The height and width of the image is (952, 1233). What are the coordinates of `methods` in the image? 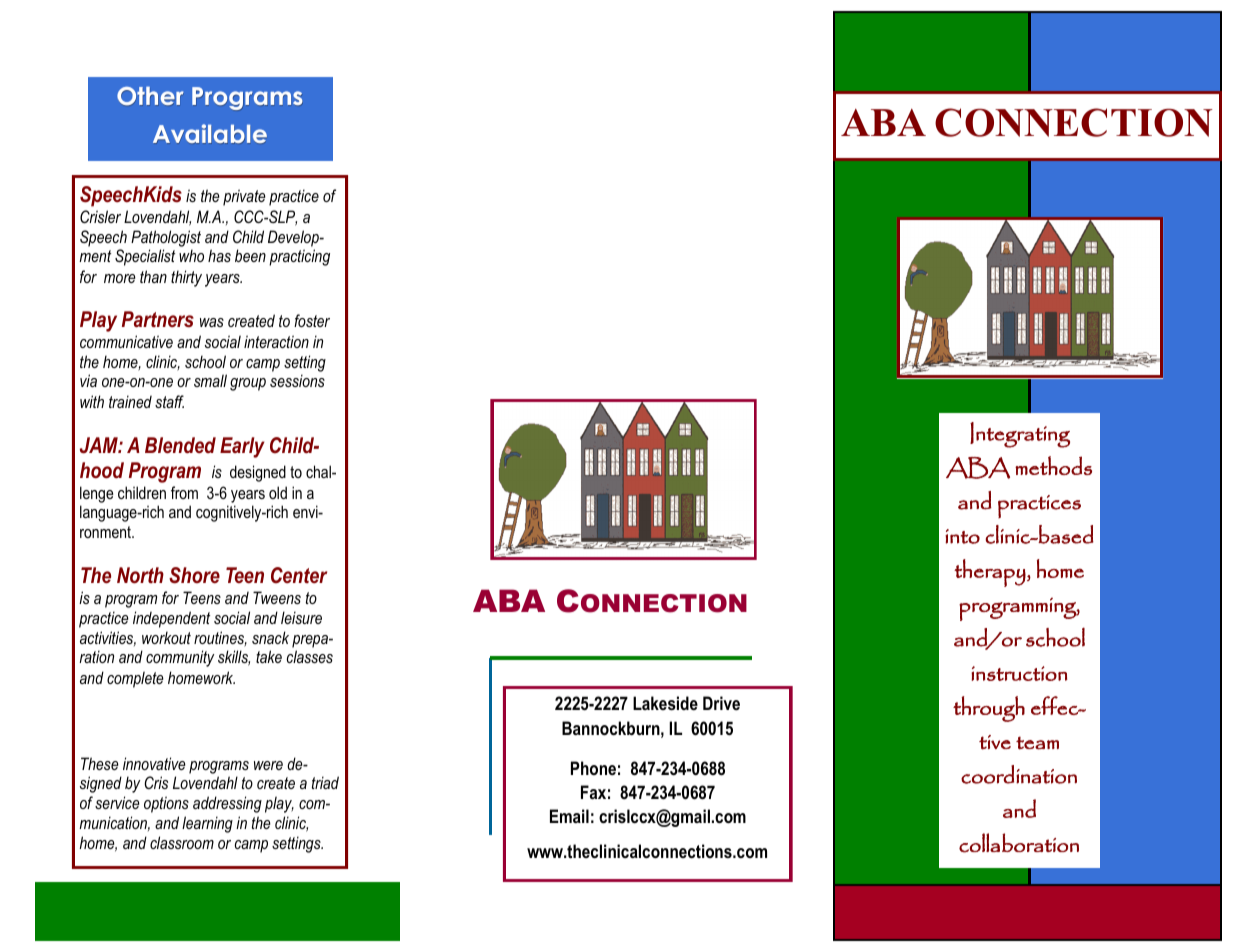 It's located at (1053, 465).
